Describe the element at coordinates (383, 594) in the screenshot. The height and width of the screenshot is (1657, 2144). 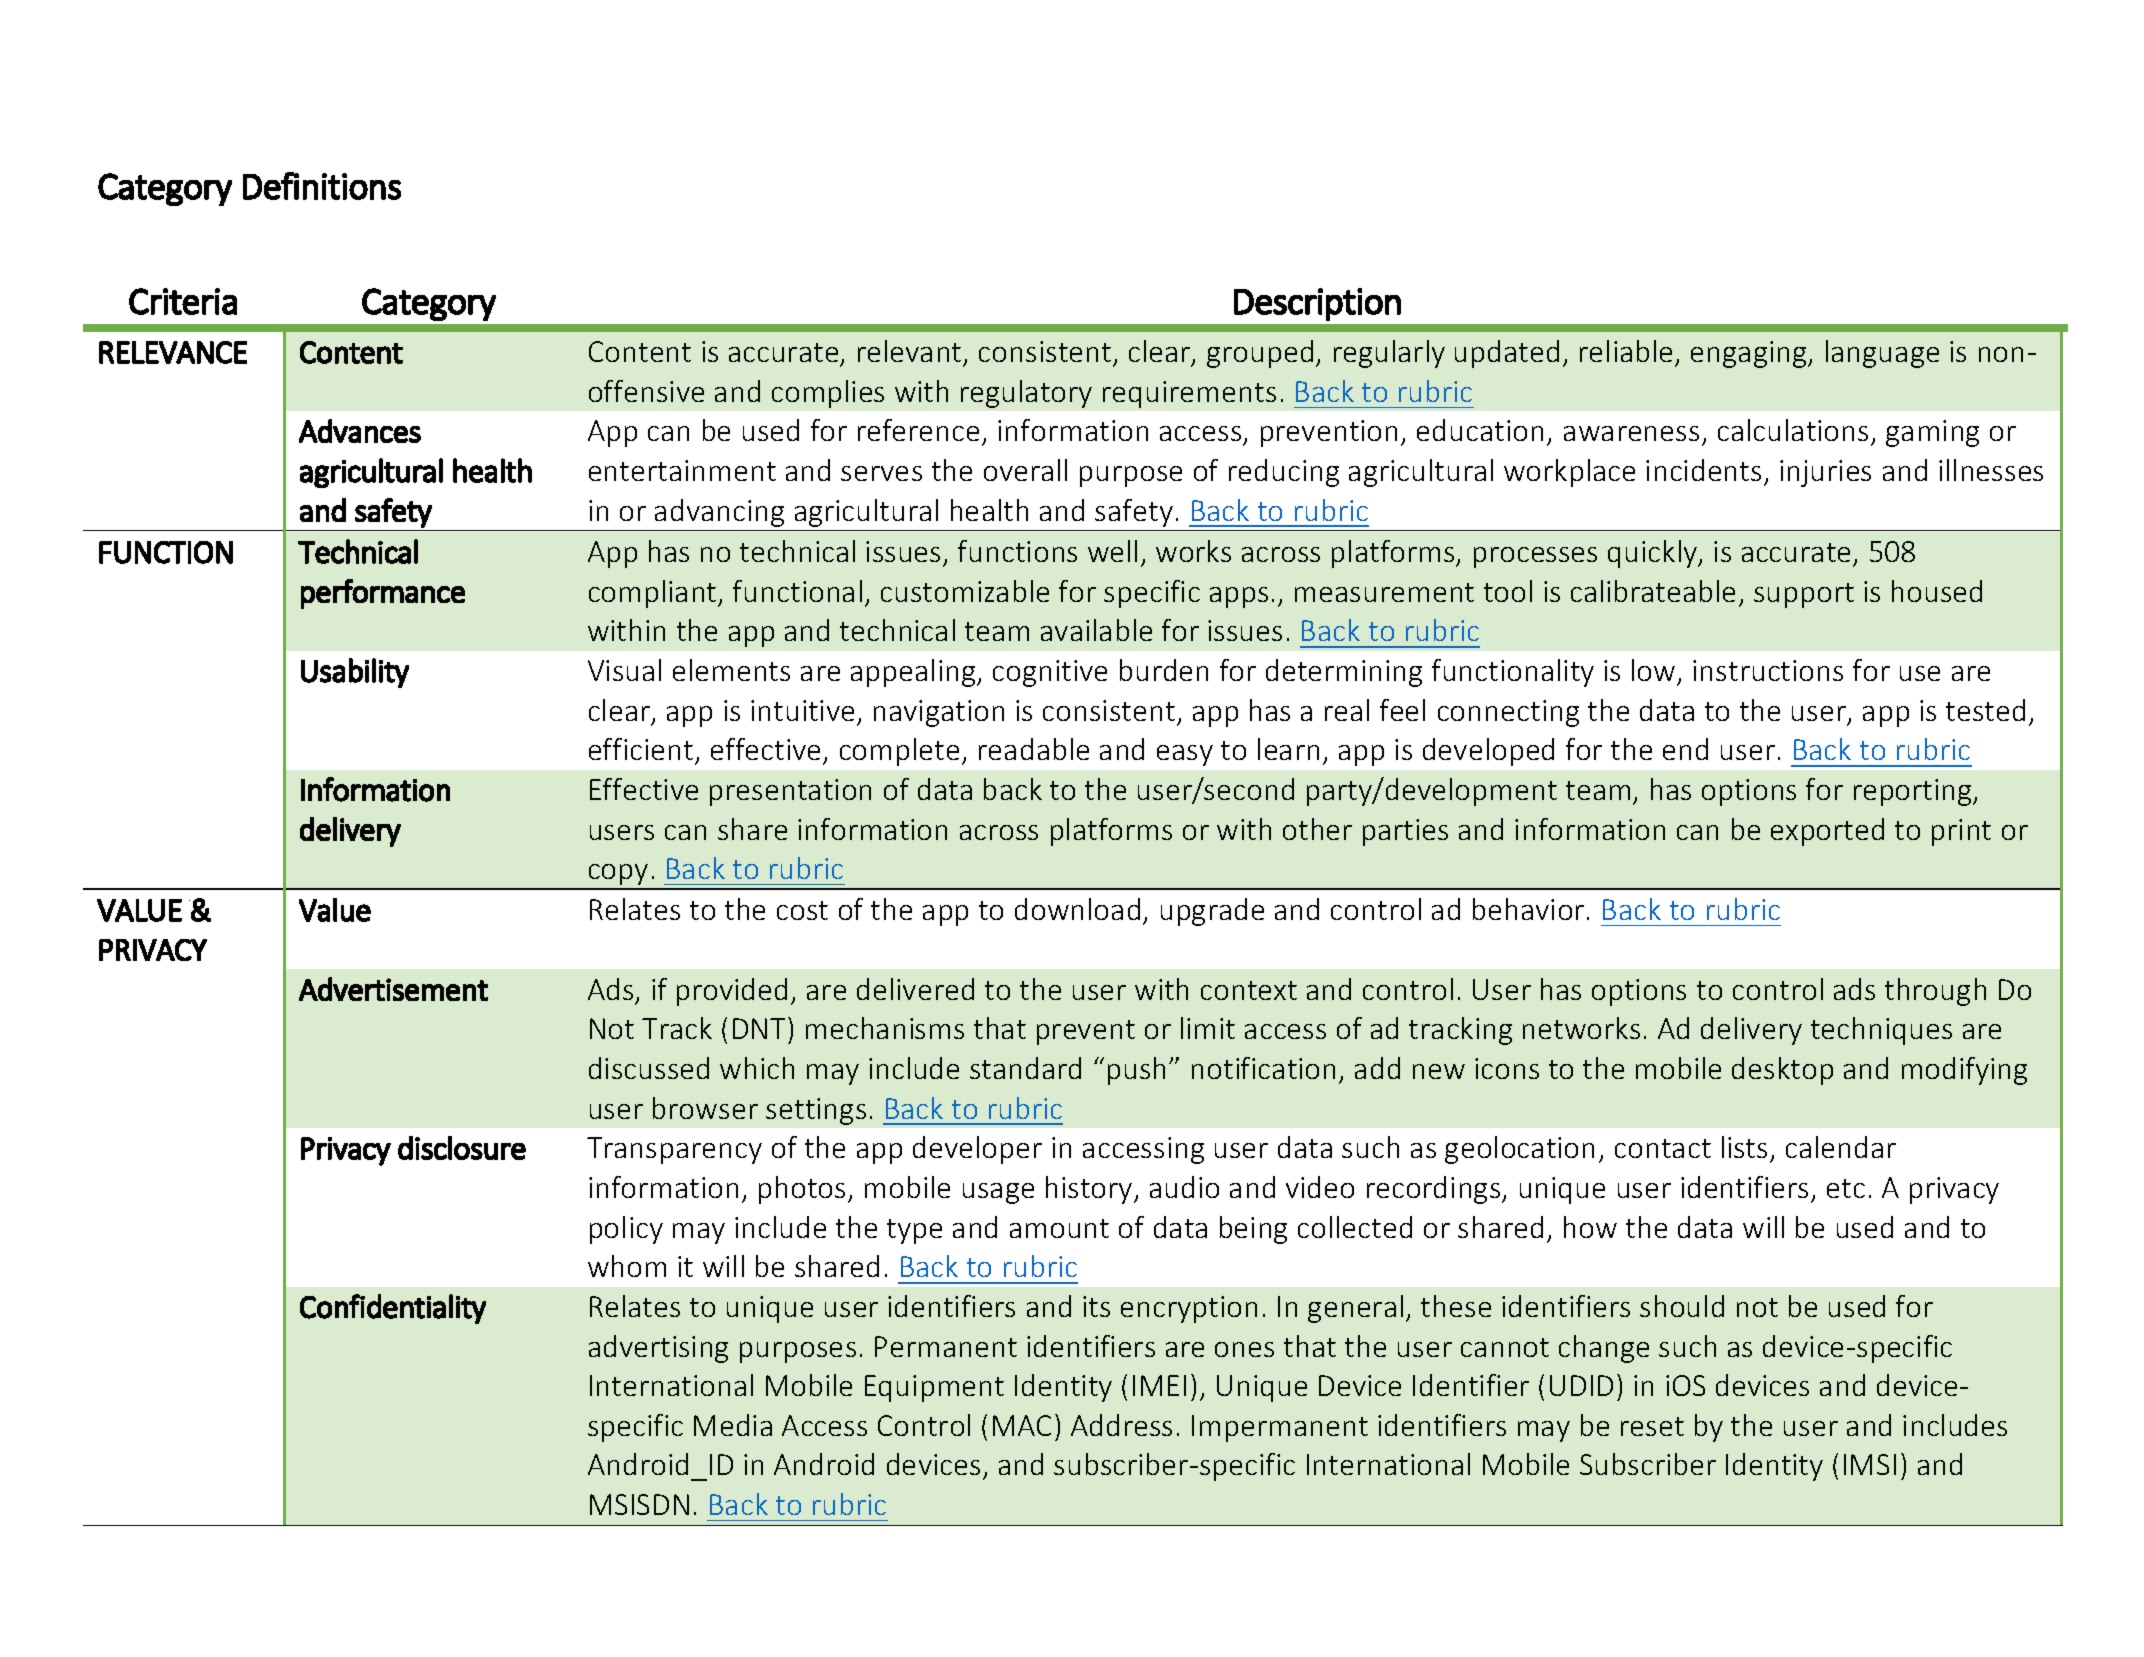
I see `performance` at that location.
